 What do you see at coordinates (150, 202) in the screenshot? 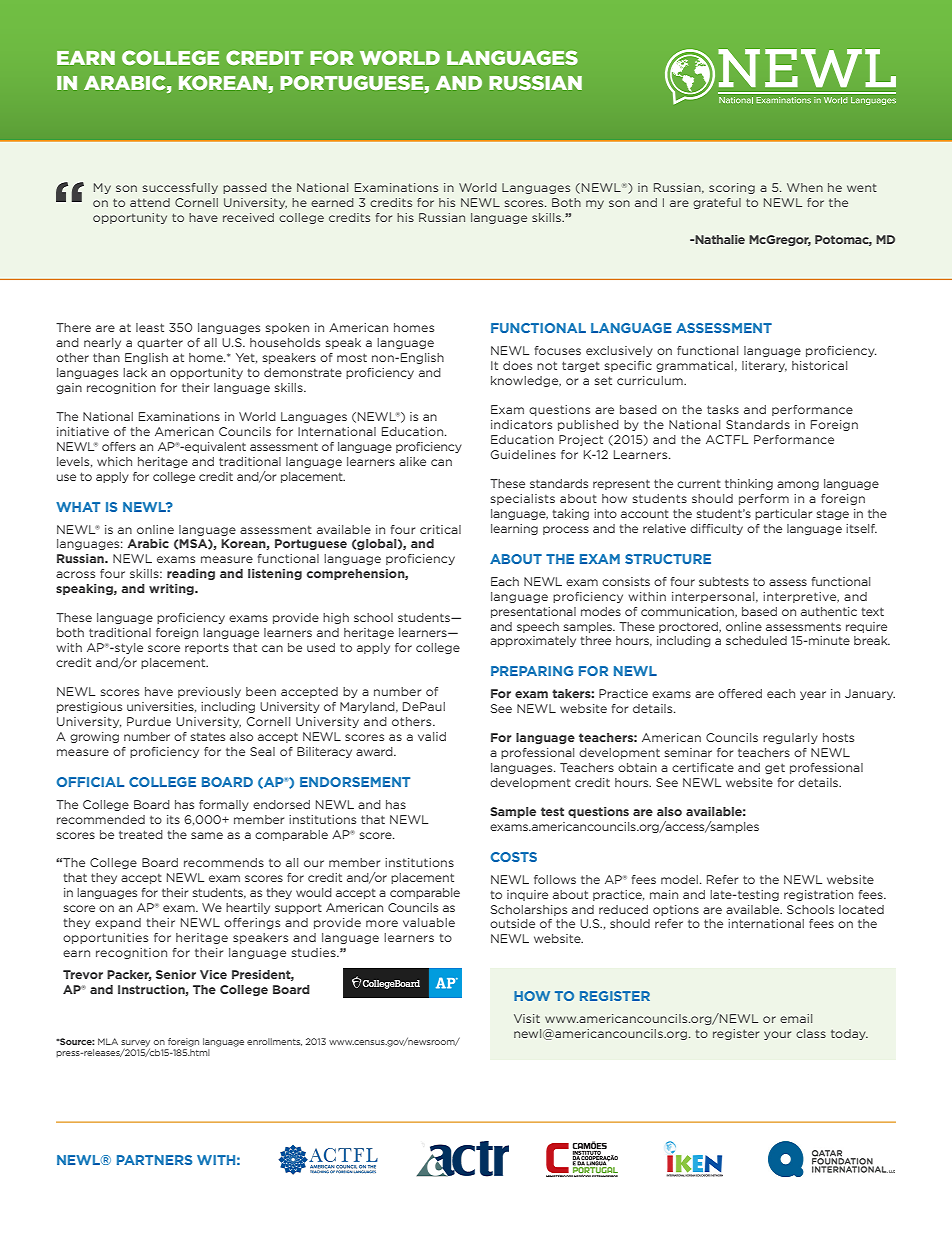
I see `attend` at bounding box center [150, 202].
